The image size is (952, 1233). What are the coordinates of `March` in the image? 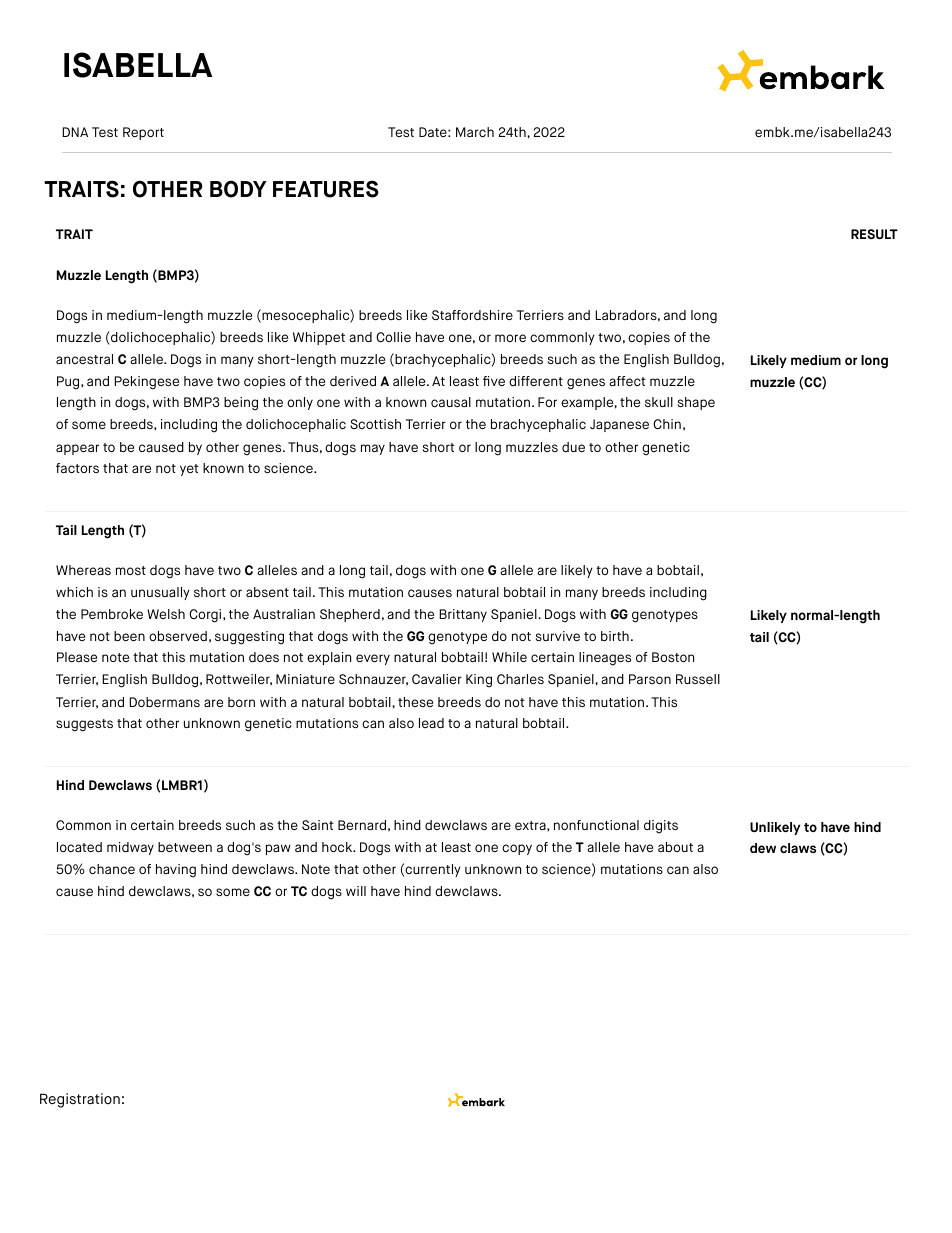 It's located at (475, 132).
